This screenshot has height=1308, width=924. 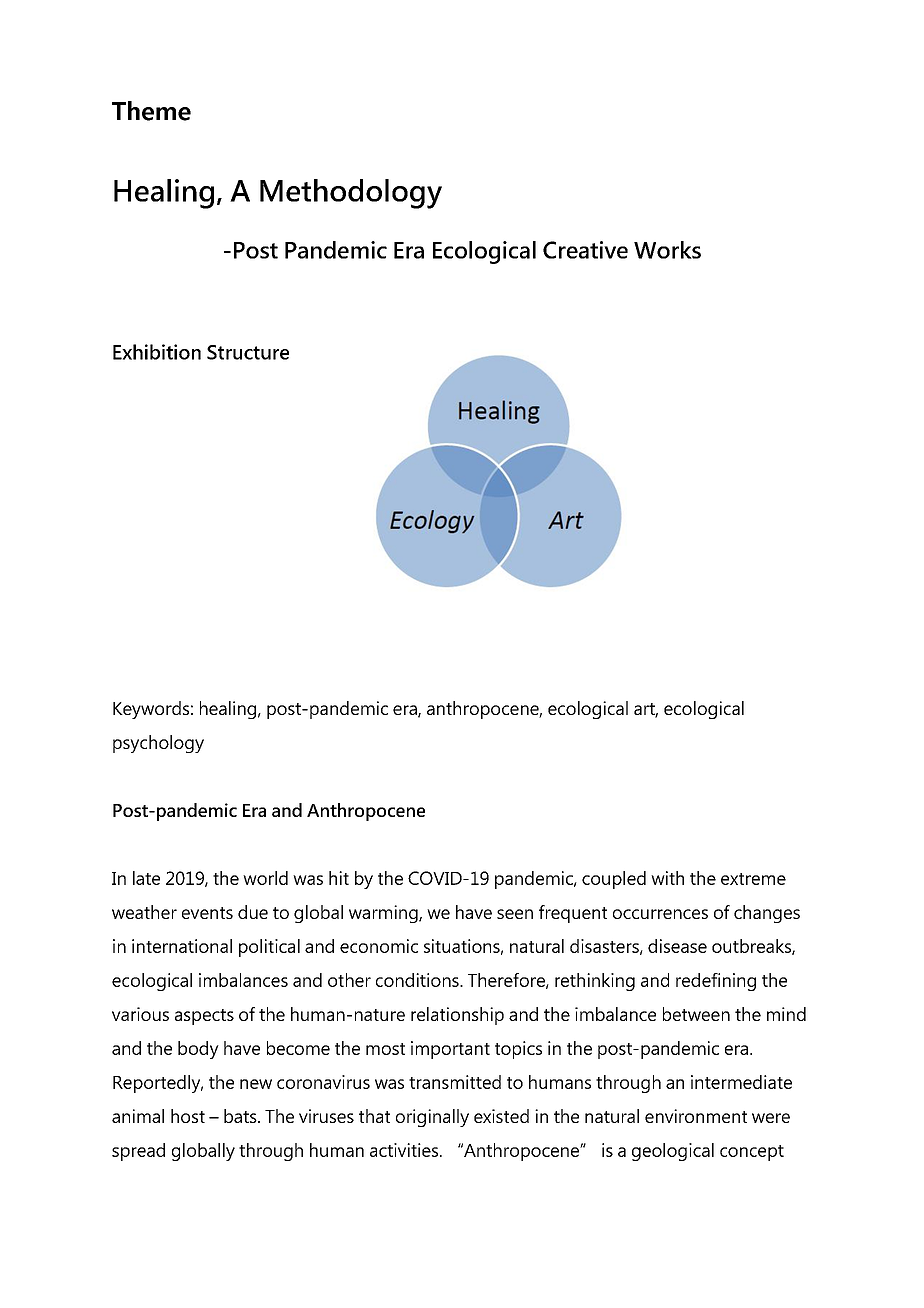 What do you see at coordinates (151, 111) in the screenshot?
I see `Theme` at bounding box center [151, 111].
